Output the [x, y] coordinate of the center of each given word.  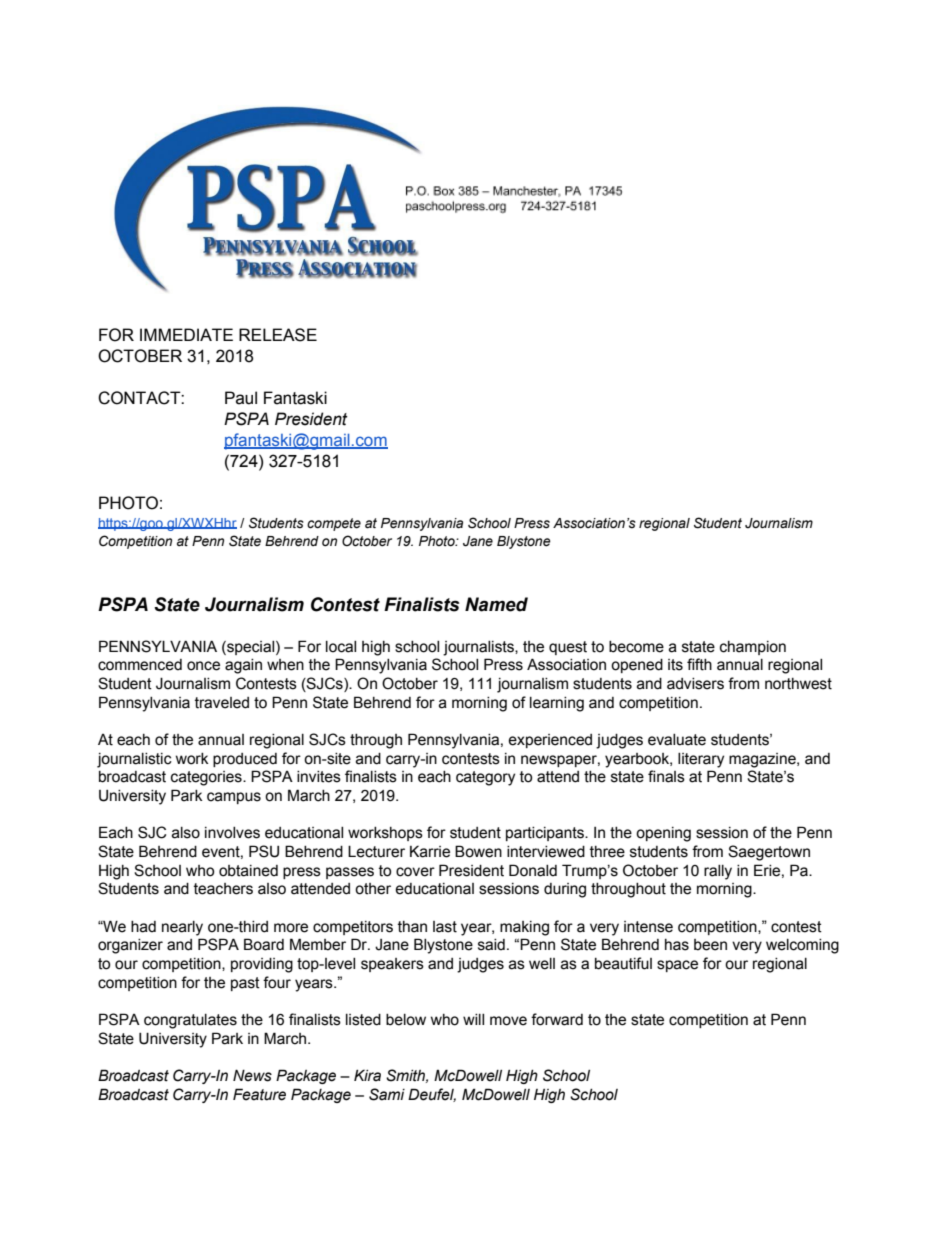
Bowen [478, 851]
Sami [387, 1094]
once [203, 666]
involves [232, 833]
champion [753, 648]
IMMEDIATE [186, 334]
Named [496, 604]
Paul [241, 398]
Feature [259, 1094]
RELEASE [278, 335]
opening [663, 834]
